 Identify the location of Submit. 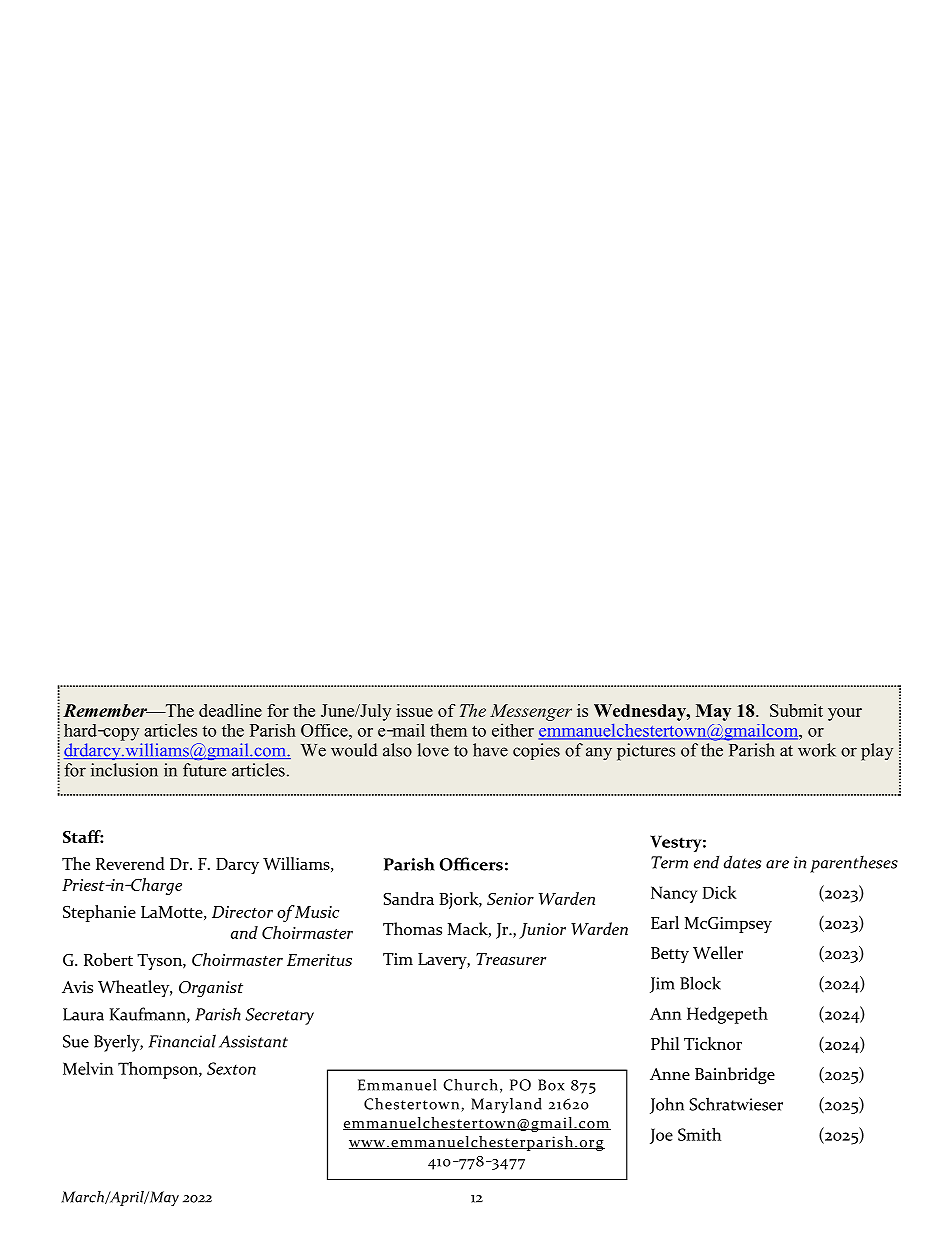
(796, 710).
